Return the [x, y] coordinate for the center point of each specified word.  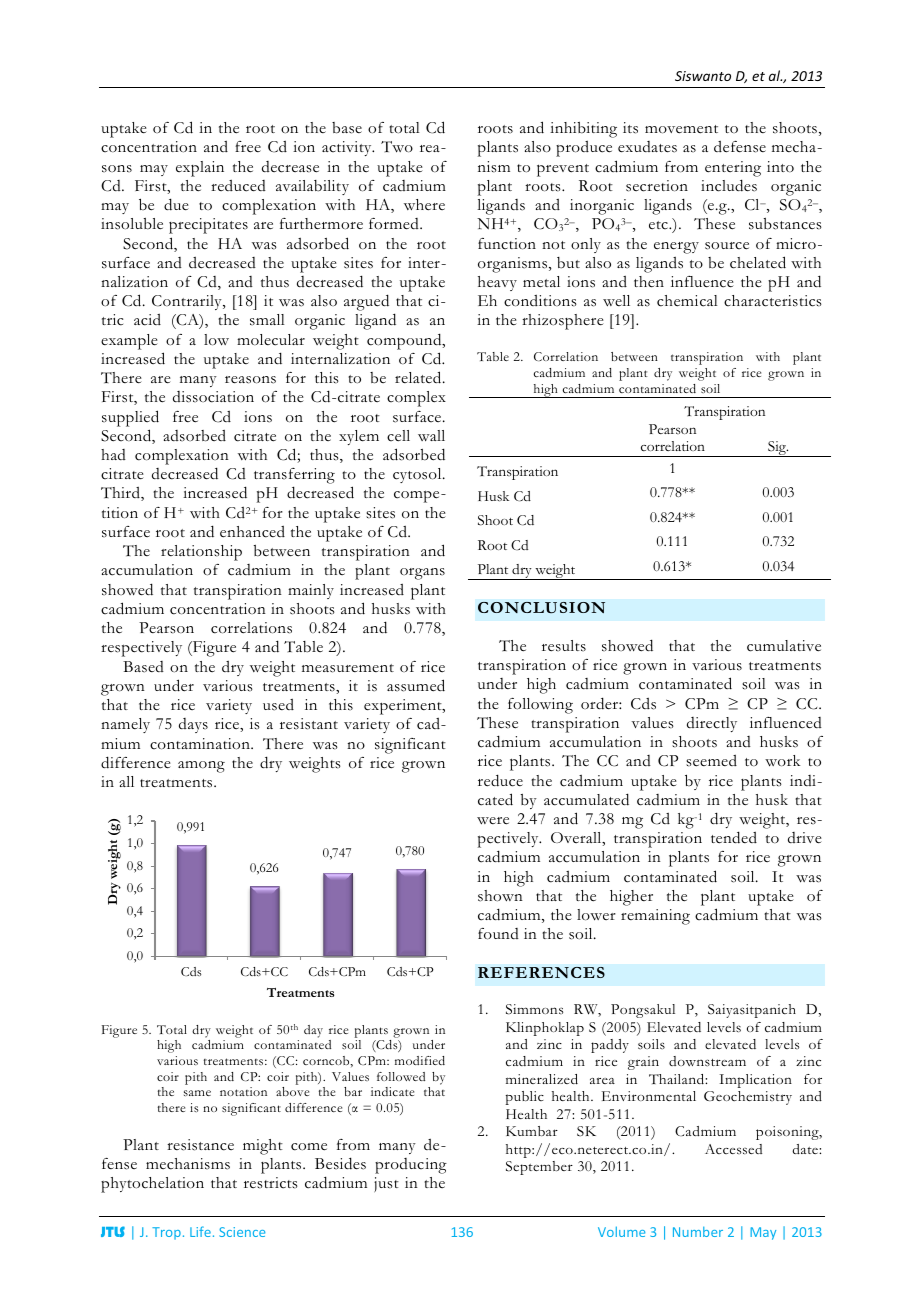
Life [200, 1231]
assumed [416, 685]
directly [712, 724]
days [193, 725]
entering [733, 169]
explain [200, 169]
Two [397, 147]
